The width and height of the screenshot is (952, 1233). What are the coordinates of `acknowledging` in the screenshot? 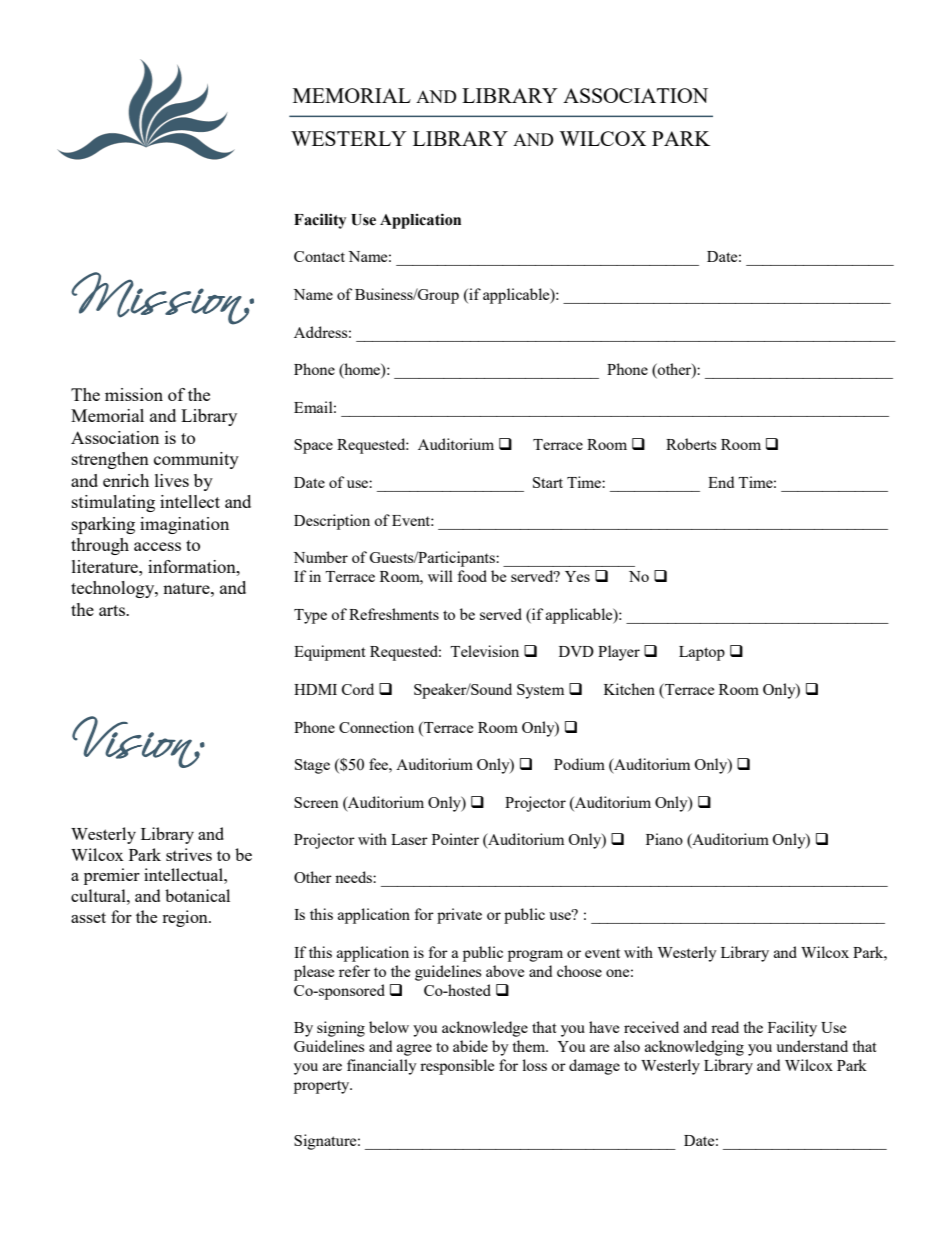 It's located at (694, 1048).
